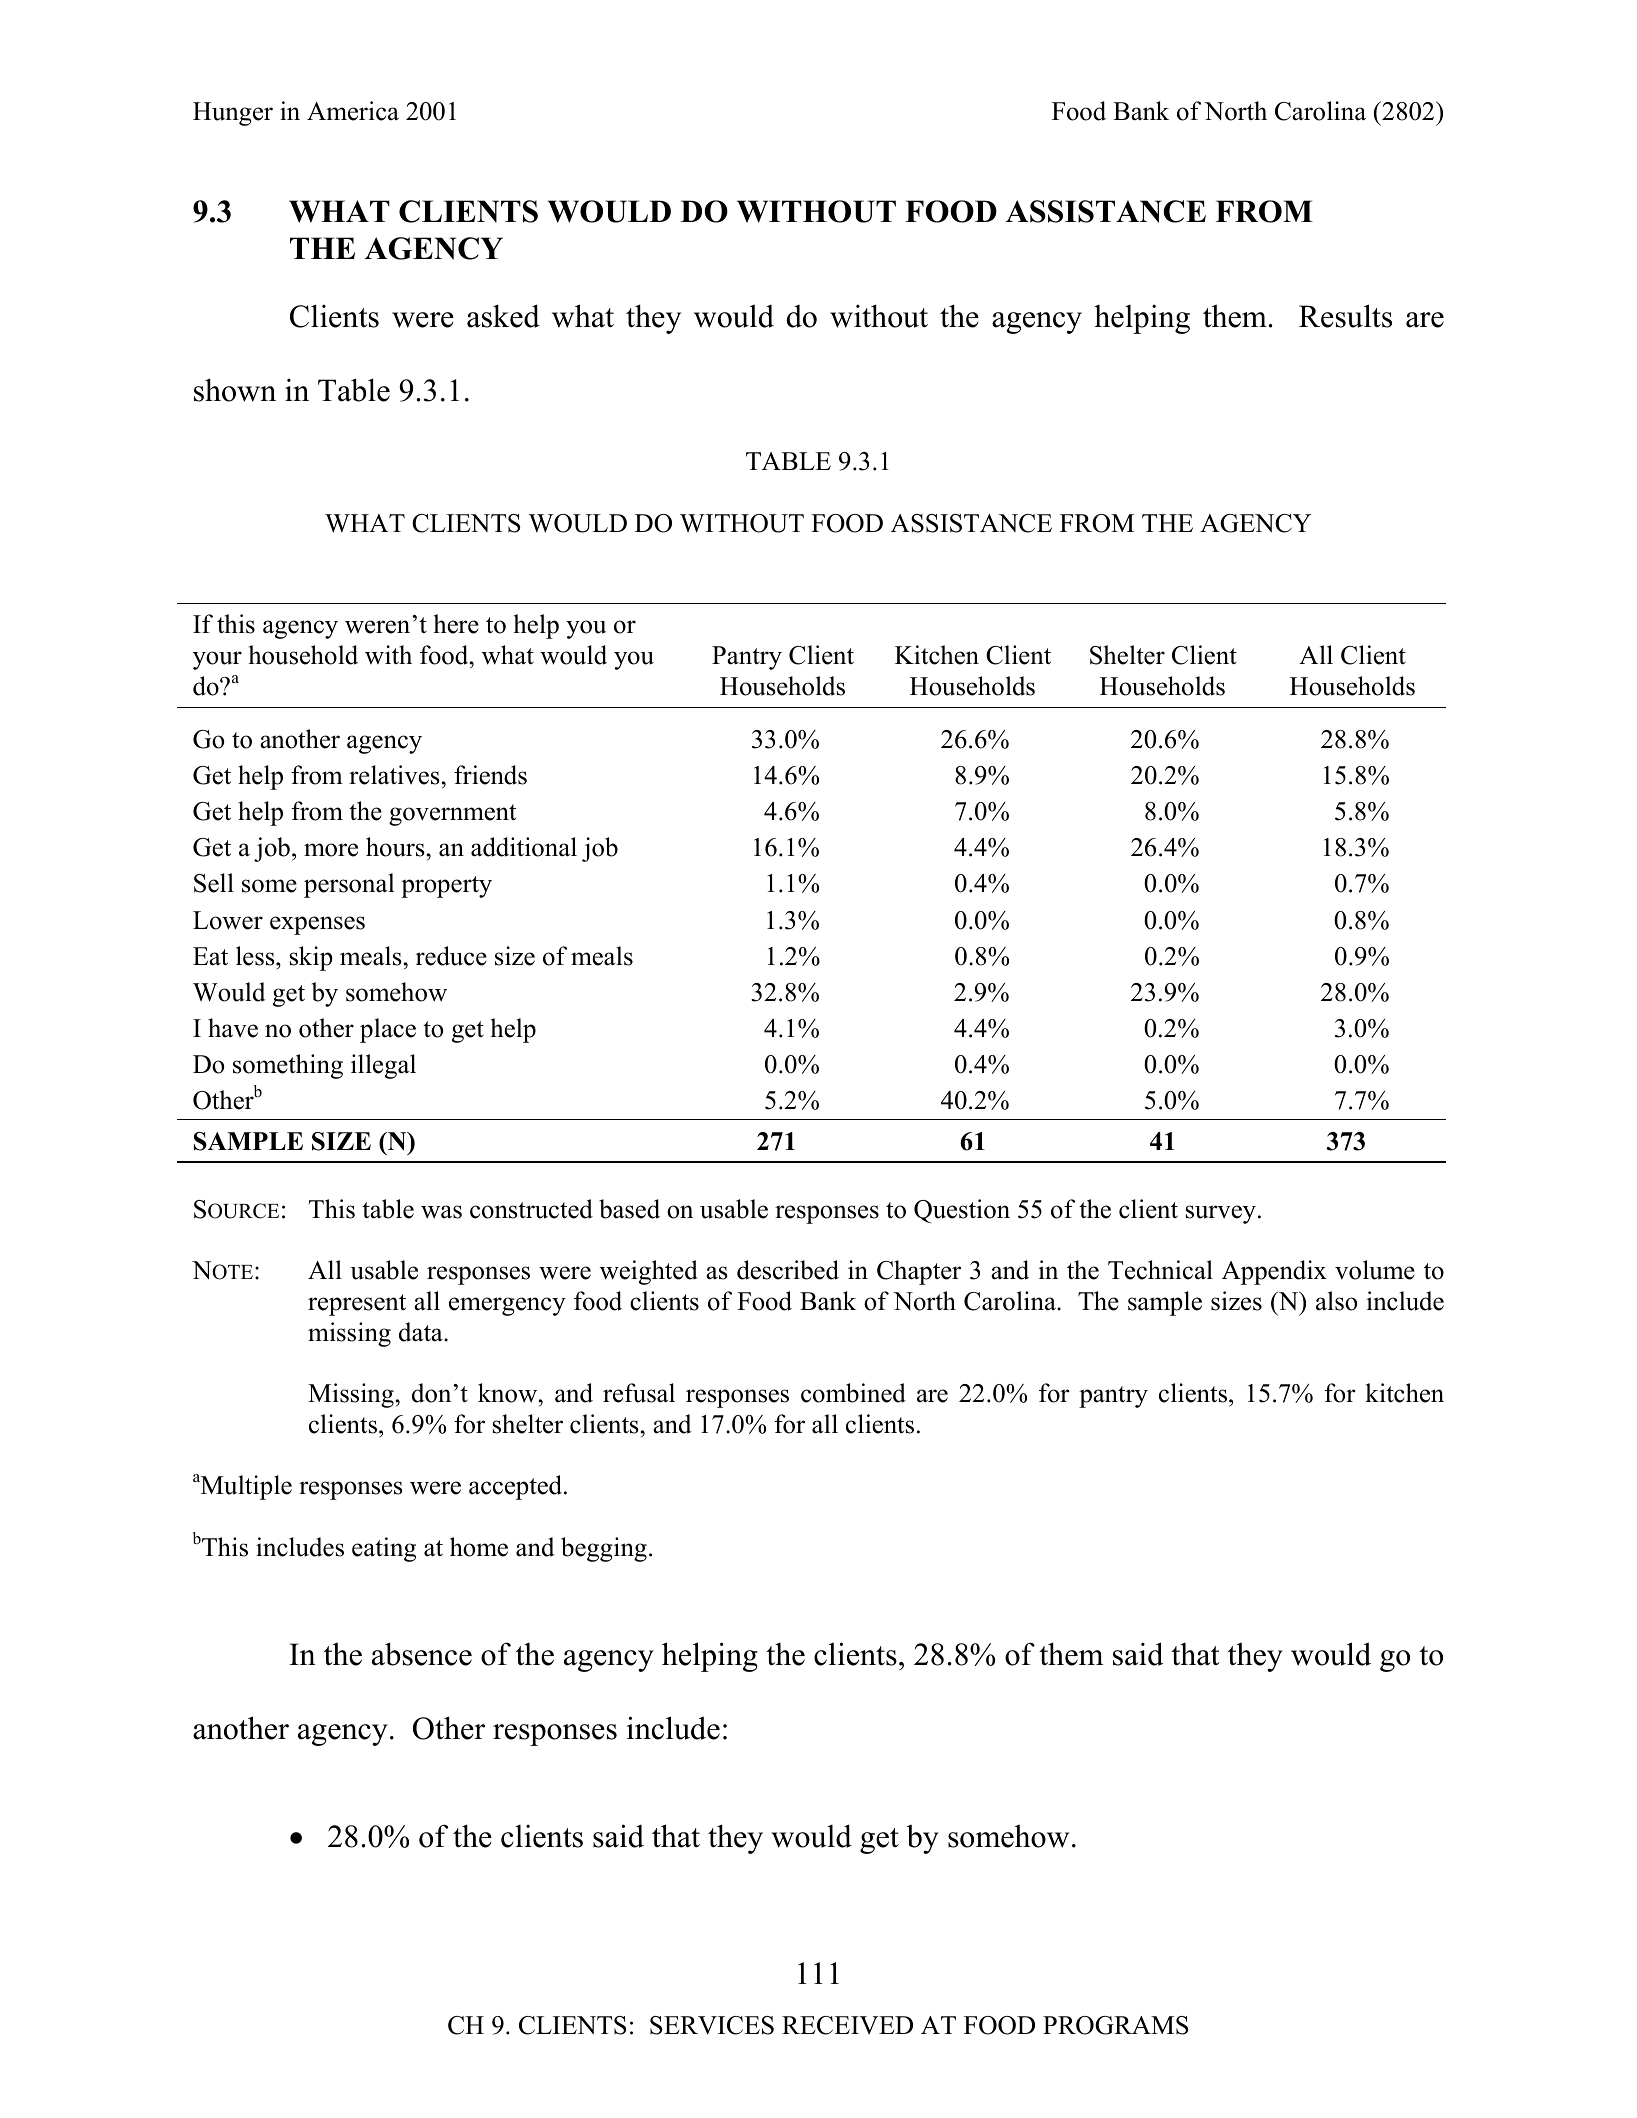  I want to click on SERVICES, so click(712, 2025).
